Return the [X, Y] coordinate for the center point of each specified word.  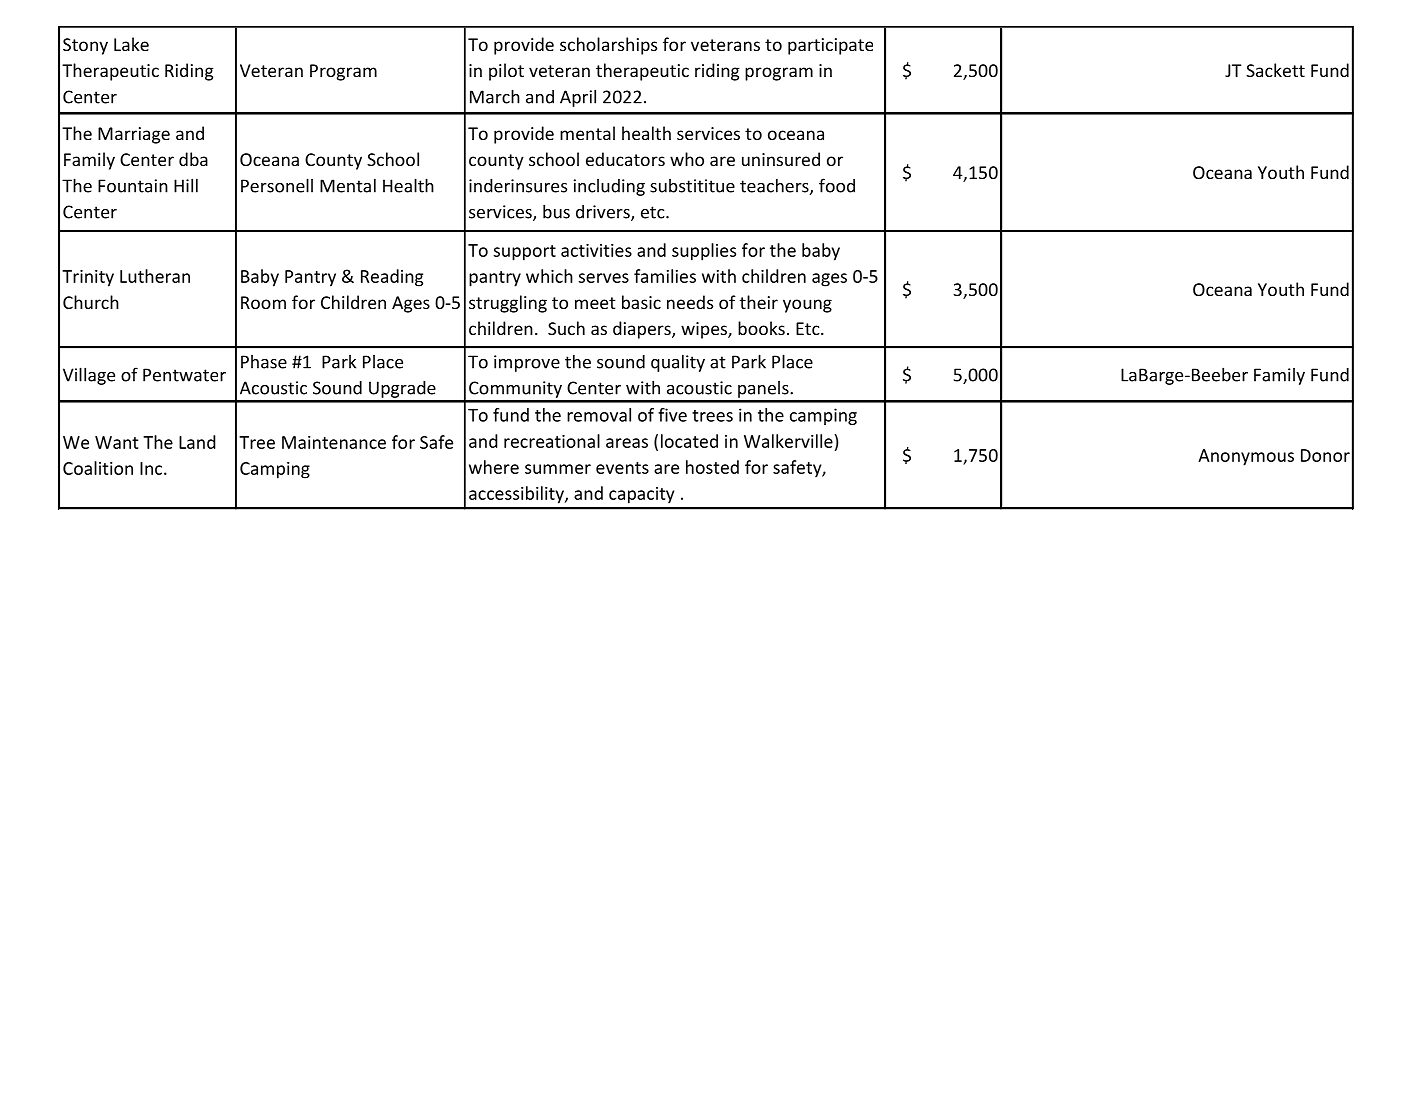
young [807, 306]
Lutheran [155, 276]
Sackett [1275, 70]
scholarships [608, 46]
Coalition [98, 468]
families [665, 276]
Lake [131, 44]
